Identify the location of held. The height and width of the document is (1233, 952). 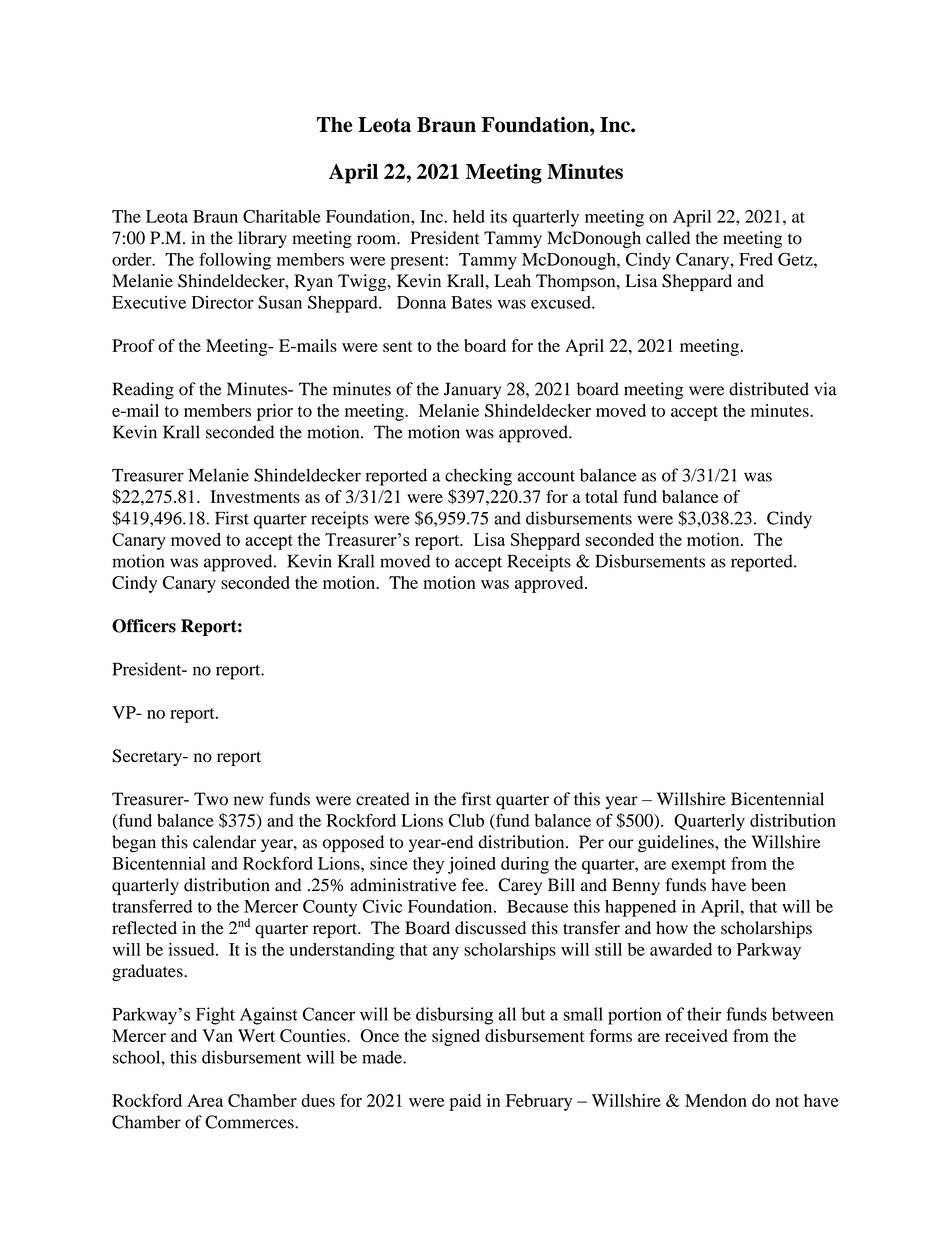
(469, 216).
